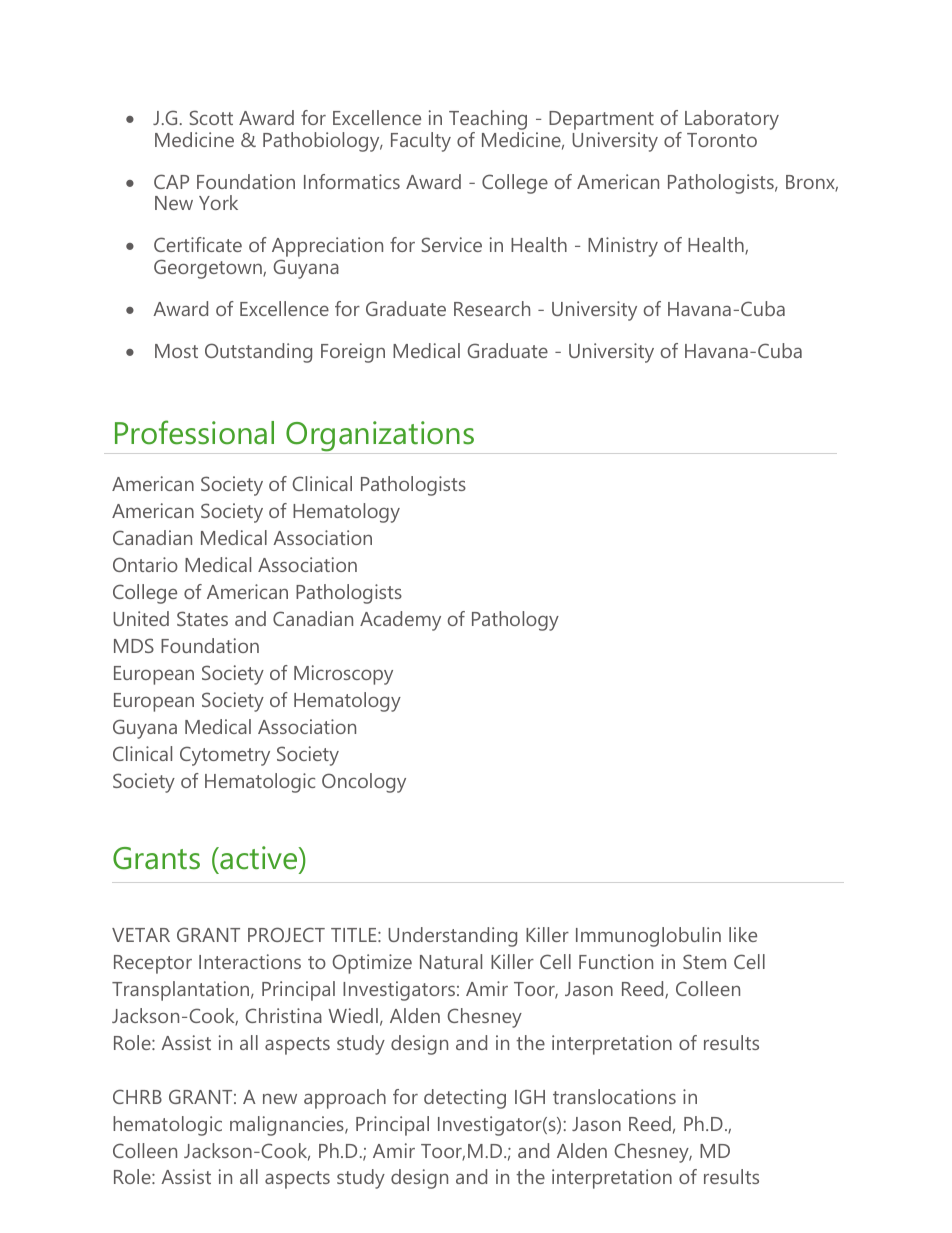  I want to click on States, so click(202, 618).
